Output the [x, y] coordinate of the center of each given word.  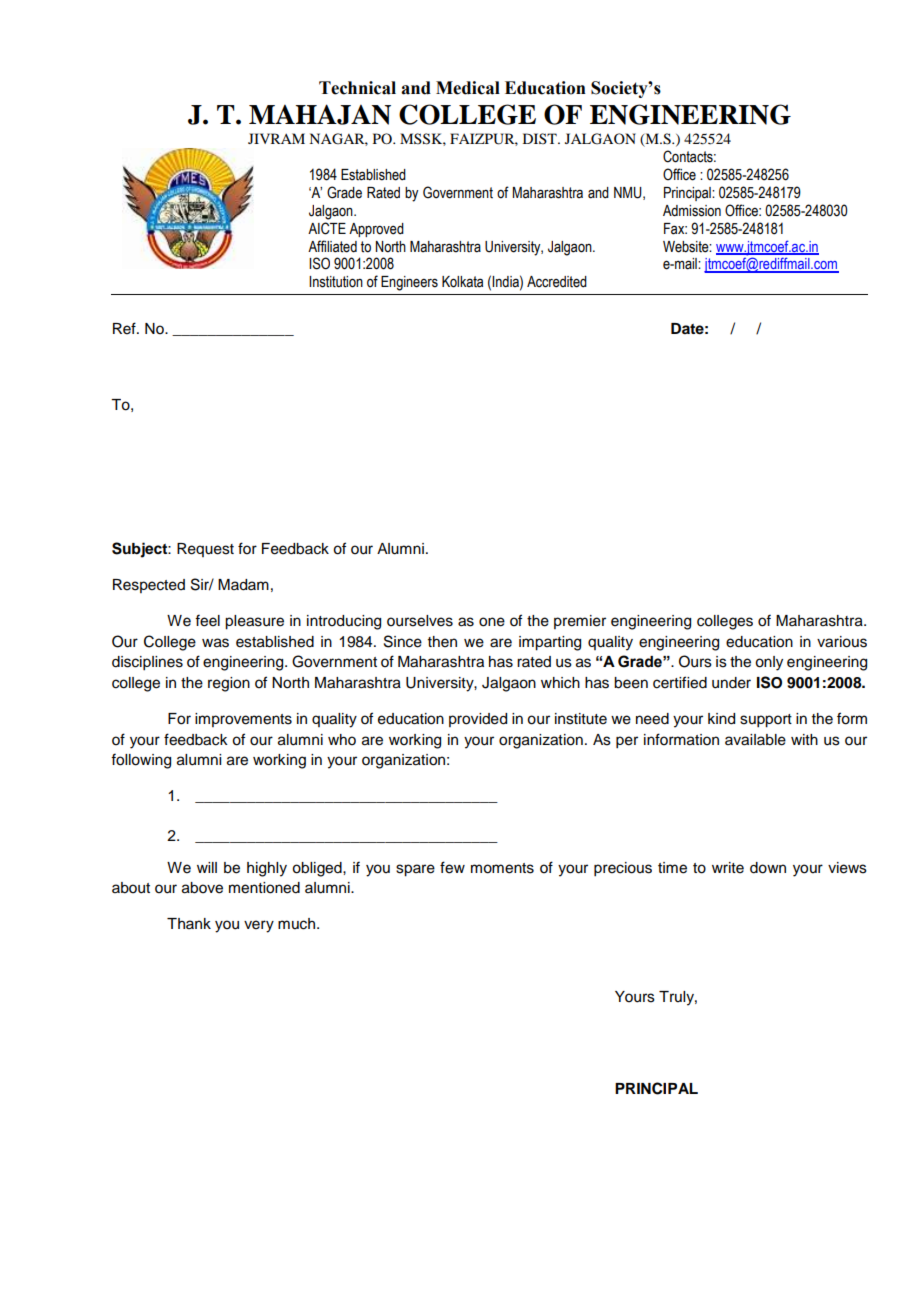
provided [478, 720]
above [202, 888]
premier [580, 622]
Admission [692, 211]
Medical [468, 88]
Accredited [557, 282]
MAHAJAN [320, 114]
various [842, 642]
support [766, 721]
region [229, 684]
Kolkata [462, 282]
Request [205, 550]
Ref [125, 328]
